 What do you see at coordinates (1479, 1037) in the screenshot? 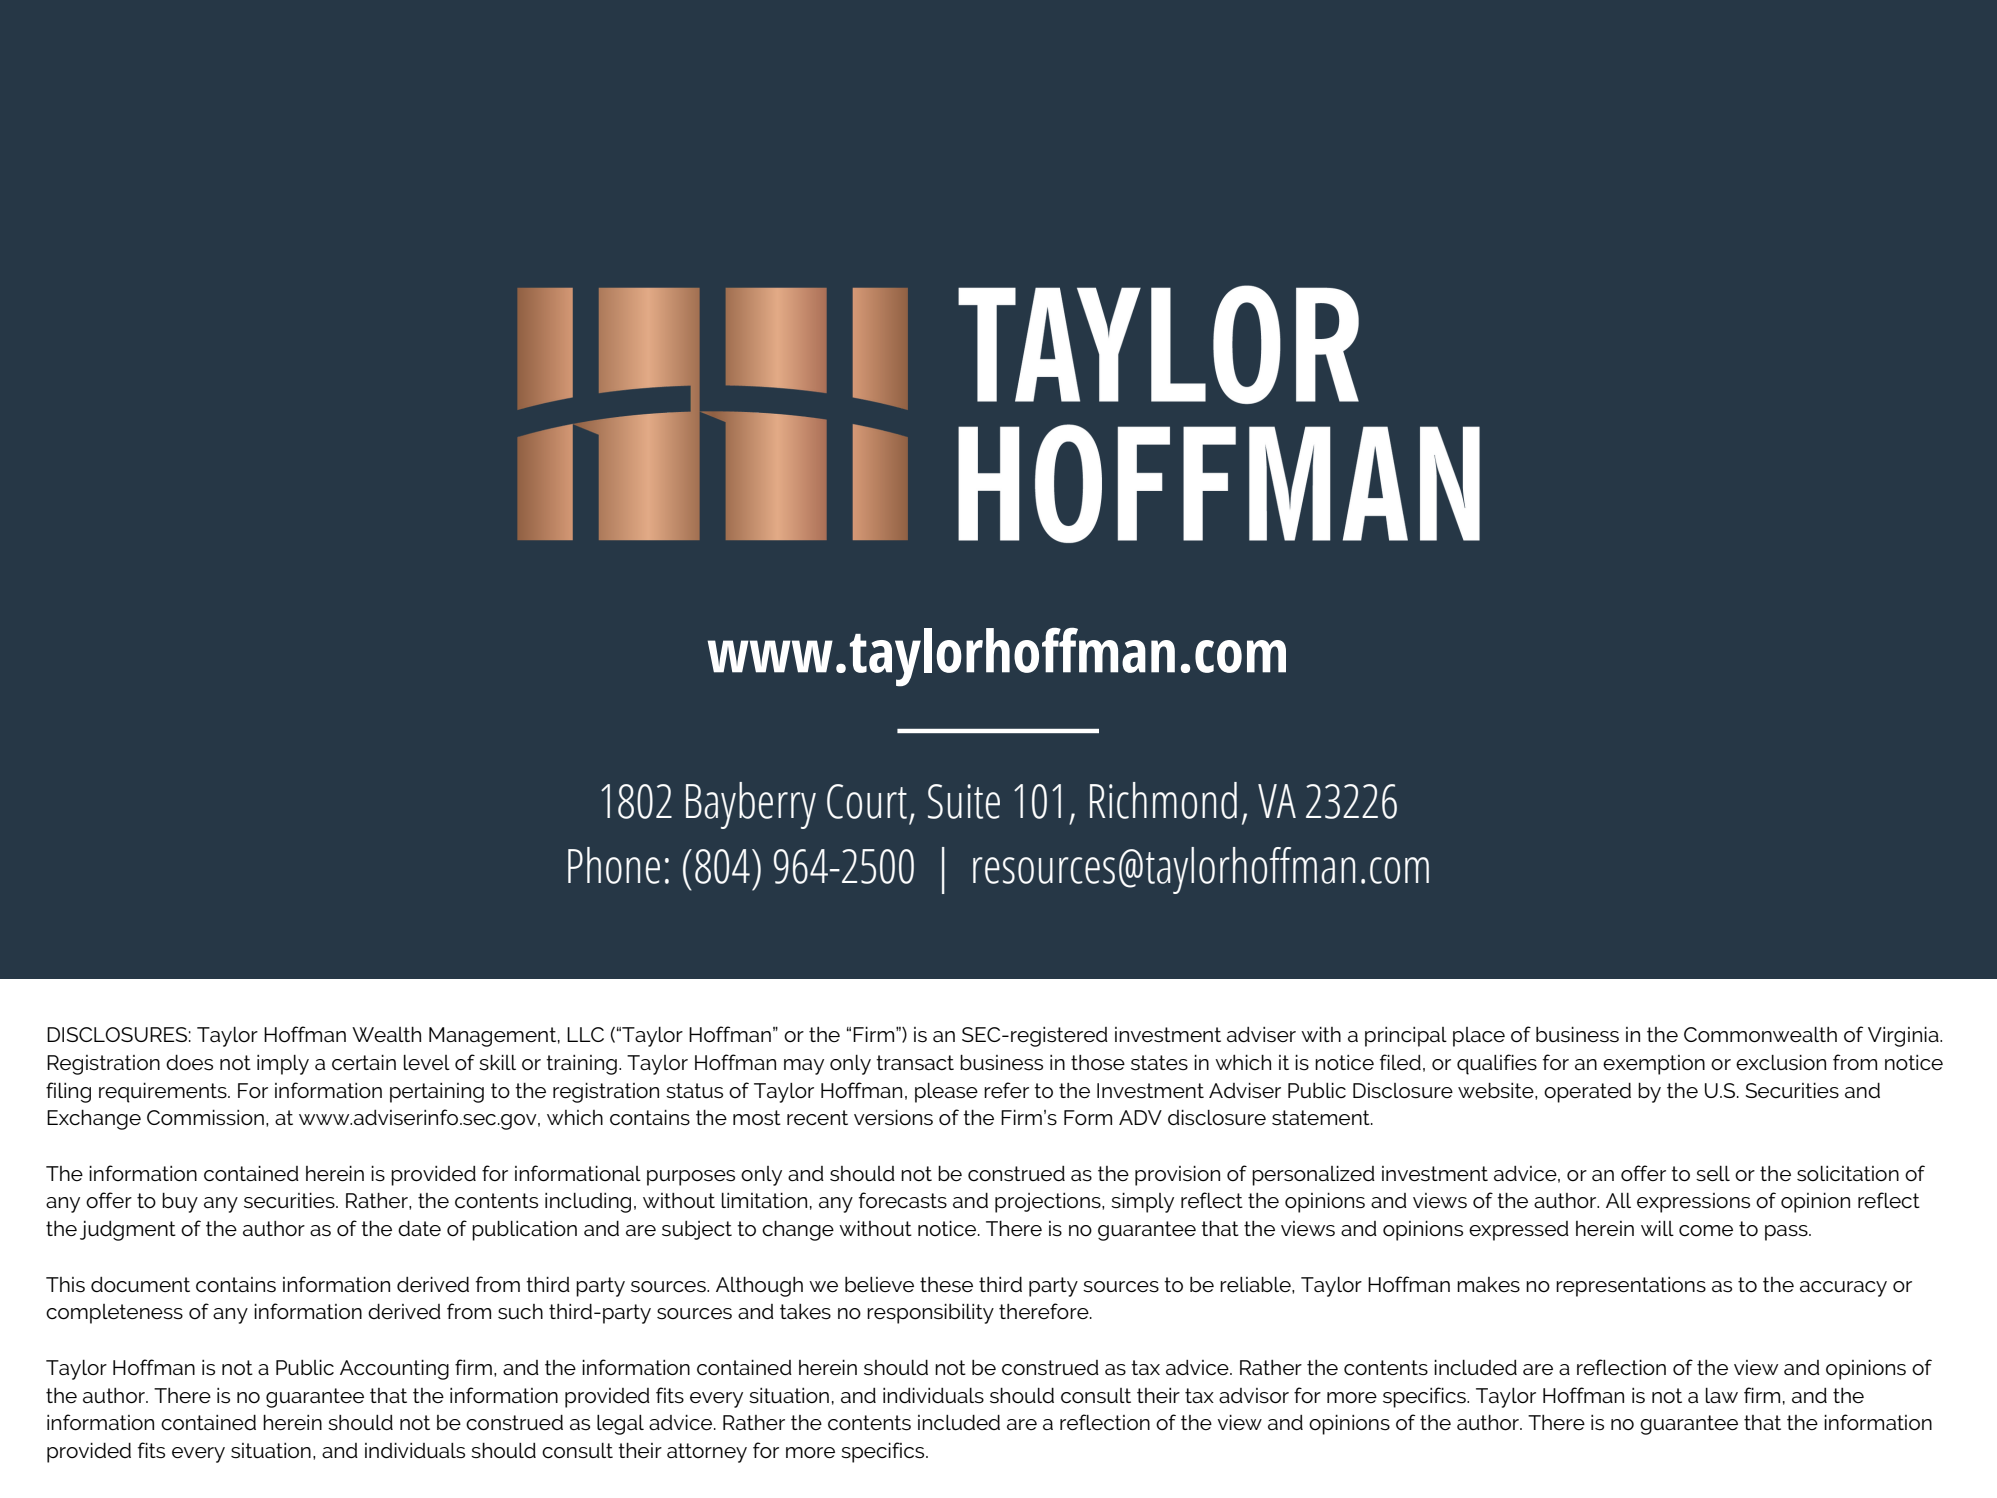
I see `place` at bounding box center [1479, 1037].
